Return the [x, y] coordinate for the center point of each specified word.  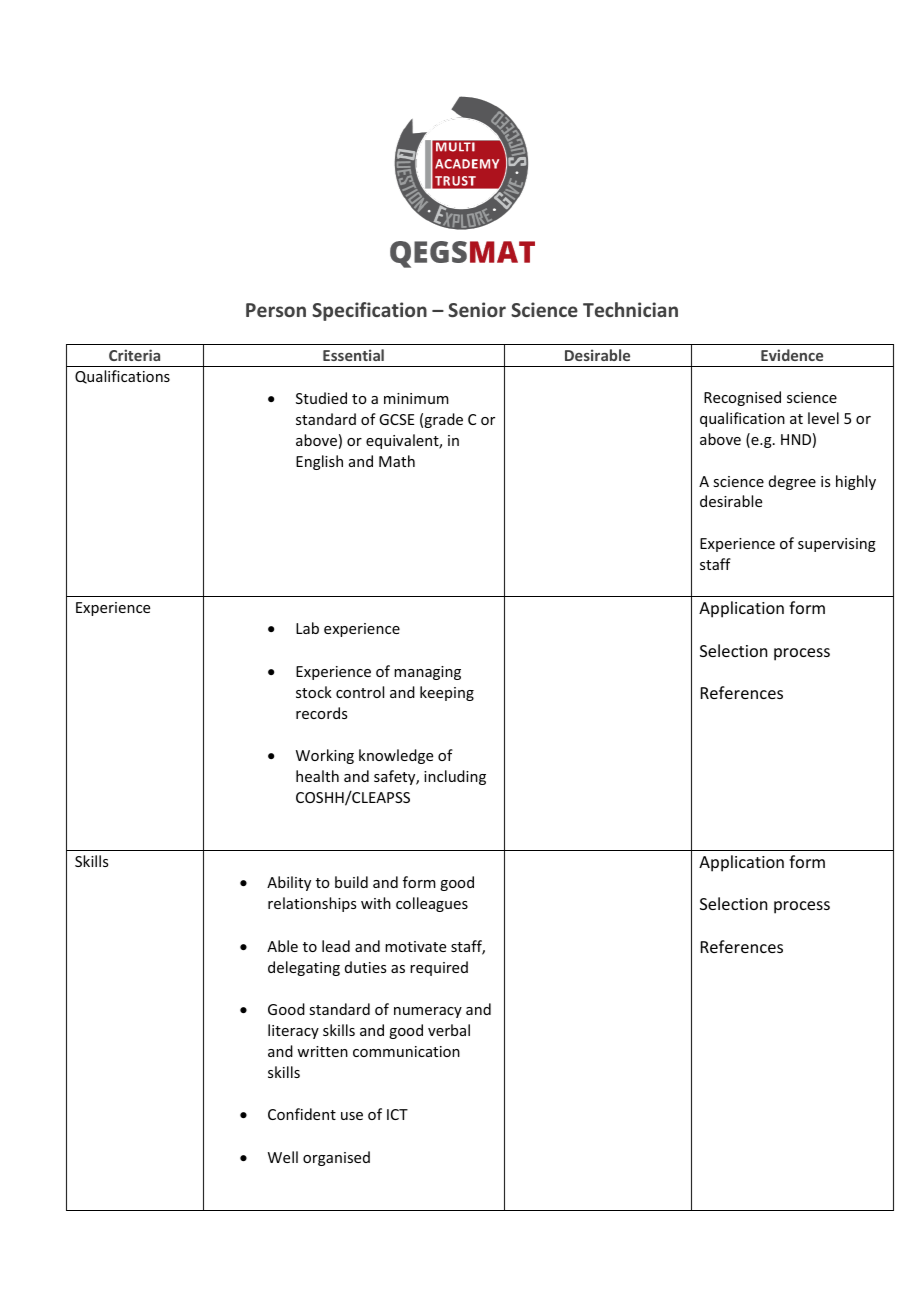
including [455, 777]
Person [276, 310]
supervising [837, 545]
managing [427, 673]
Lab [307, 628]
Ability [289, 883]
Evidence [792, 355]
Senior [477, 309]
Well [283, 1157]
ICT [397, 1114]
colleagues [432, 904]
